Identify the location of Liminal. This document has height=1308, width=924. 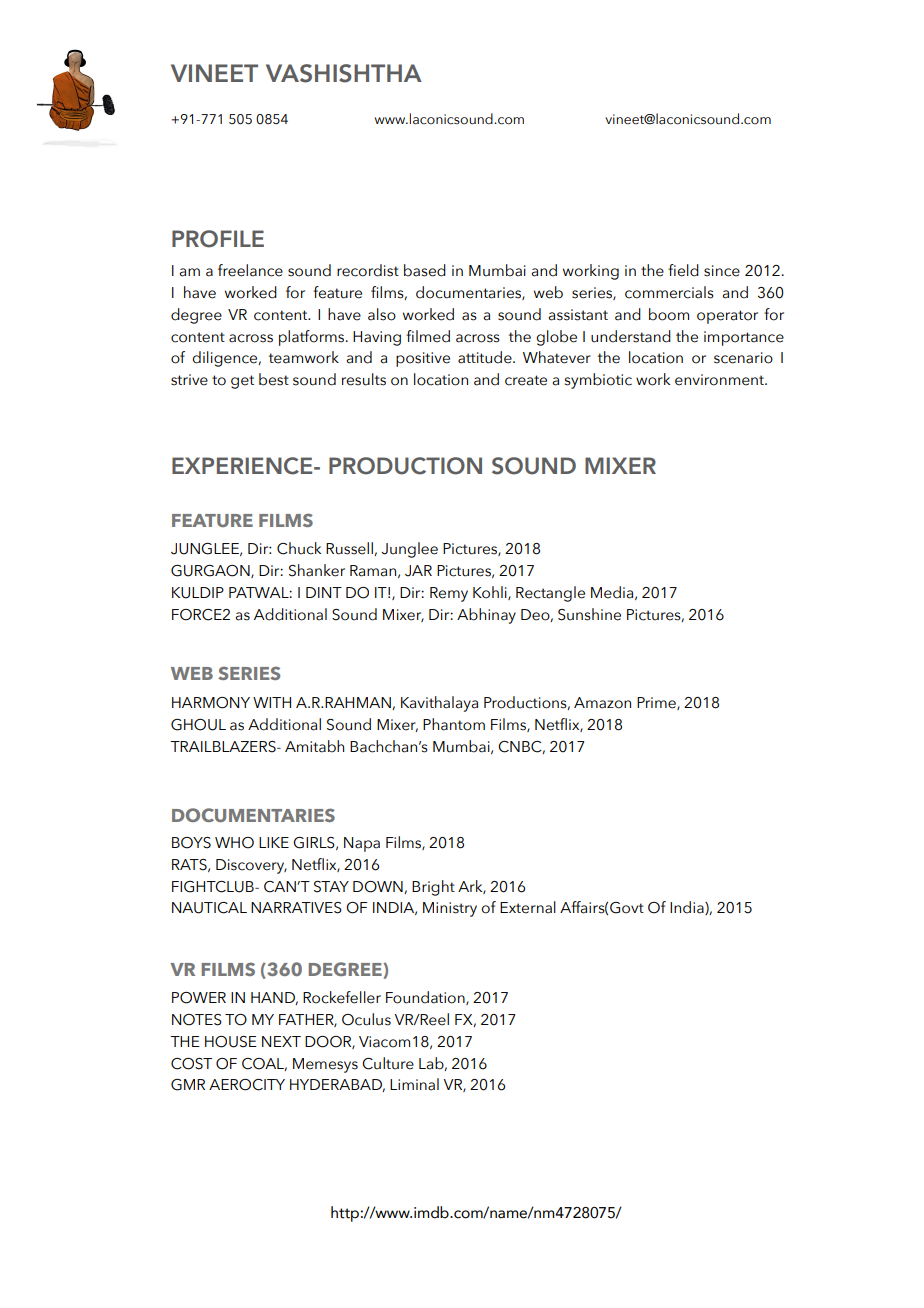
(414, 1084).
